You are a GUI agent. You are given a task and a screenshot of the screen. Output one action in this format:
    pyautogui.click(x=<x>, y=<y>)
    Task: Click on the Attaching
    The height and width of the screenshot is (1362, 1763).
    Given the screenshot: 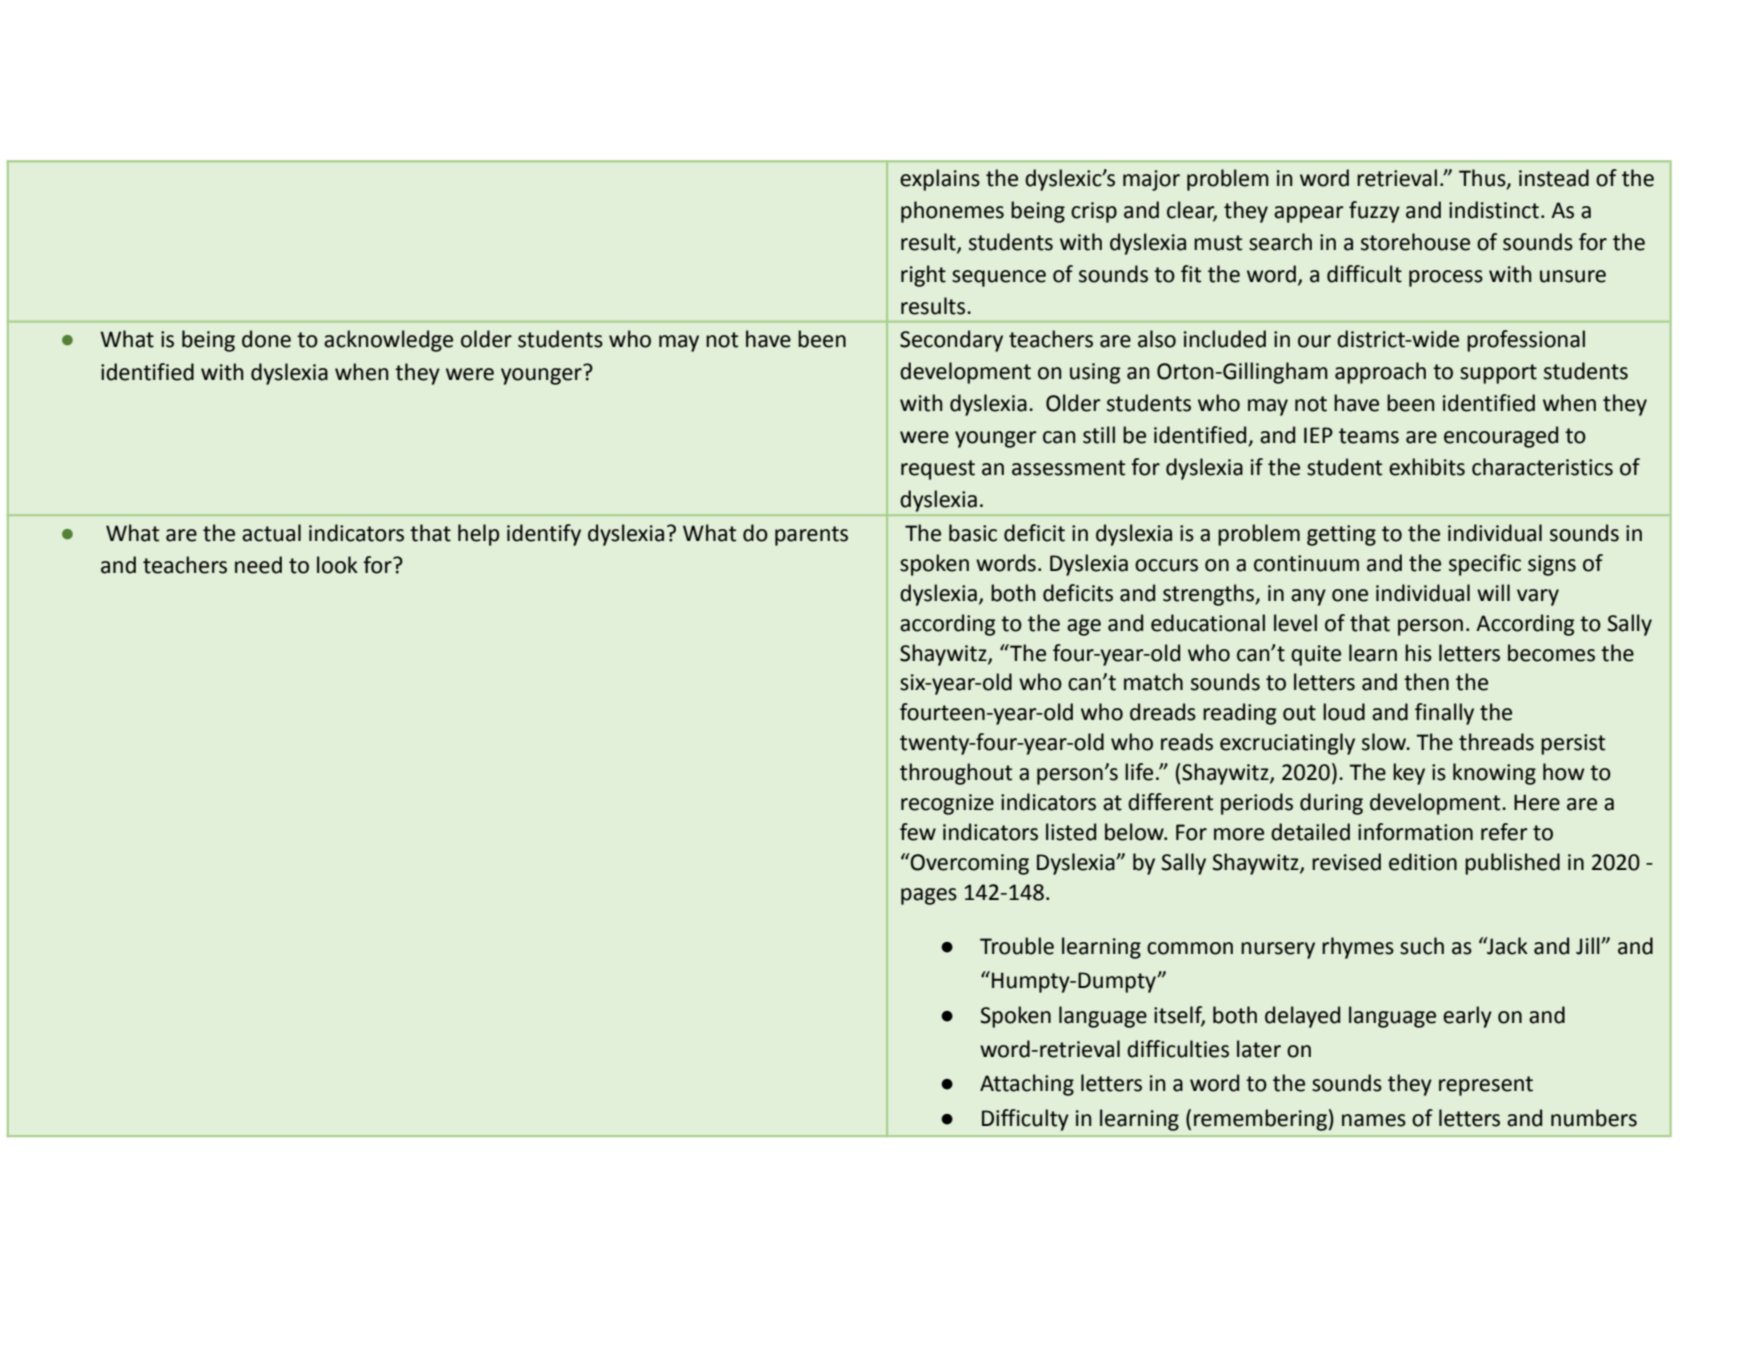 What is the action you would take?
    pyautogui.click(x=1027, y=1085)
